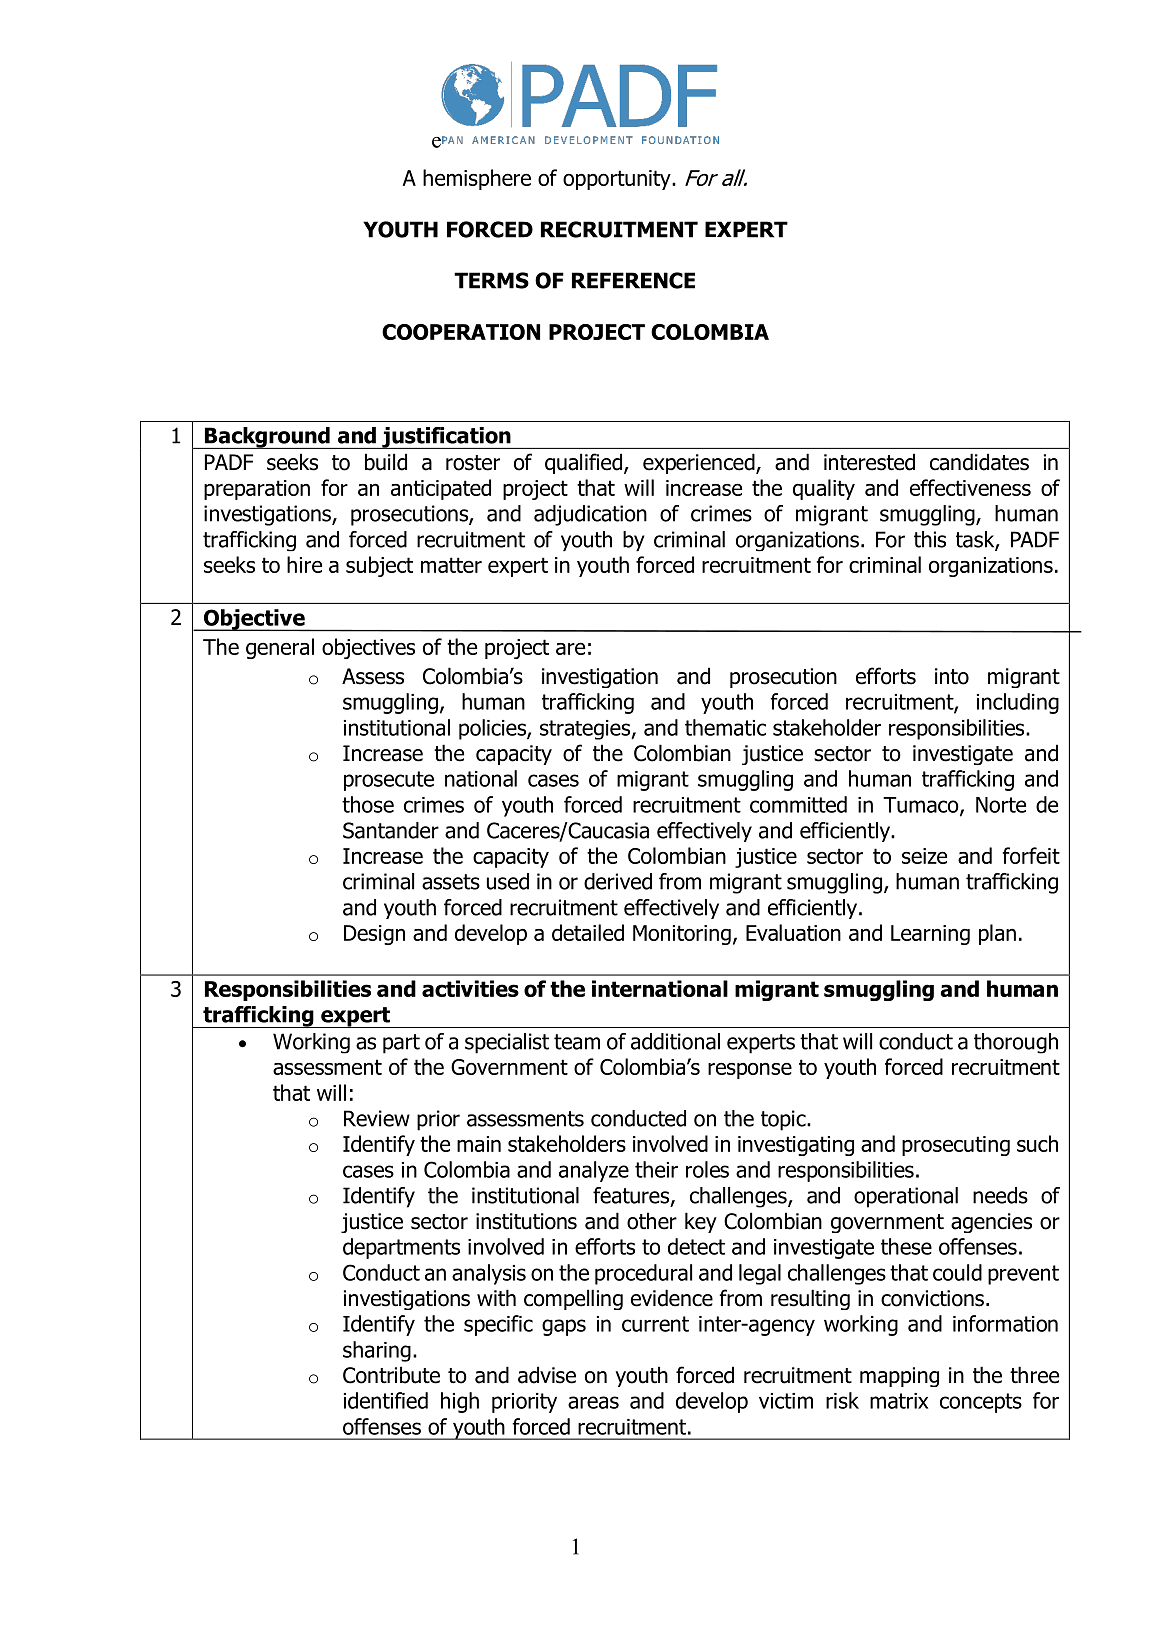  I want to click on mapping, so click(899, 1377).
